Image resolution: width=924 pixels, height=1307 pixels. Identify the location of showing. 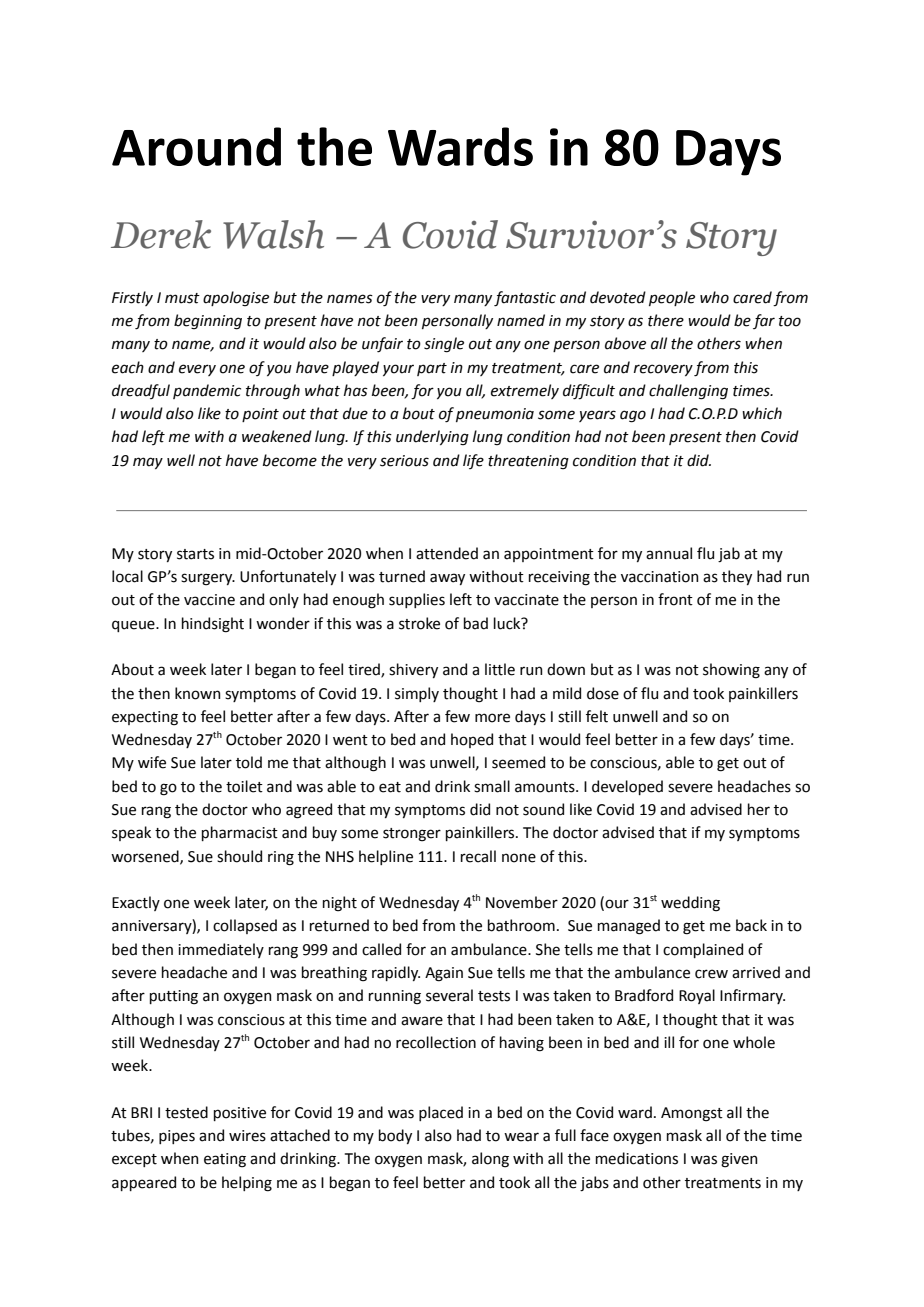
(731, 671).
